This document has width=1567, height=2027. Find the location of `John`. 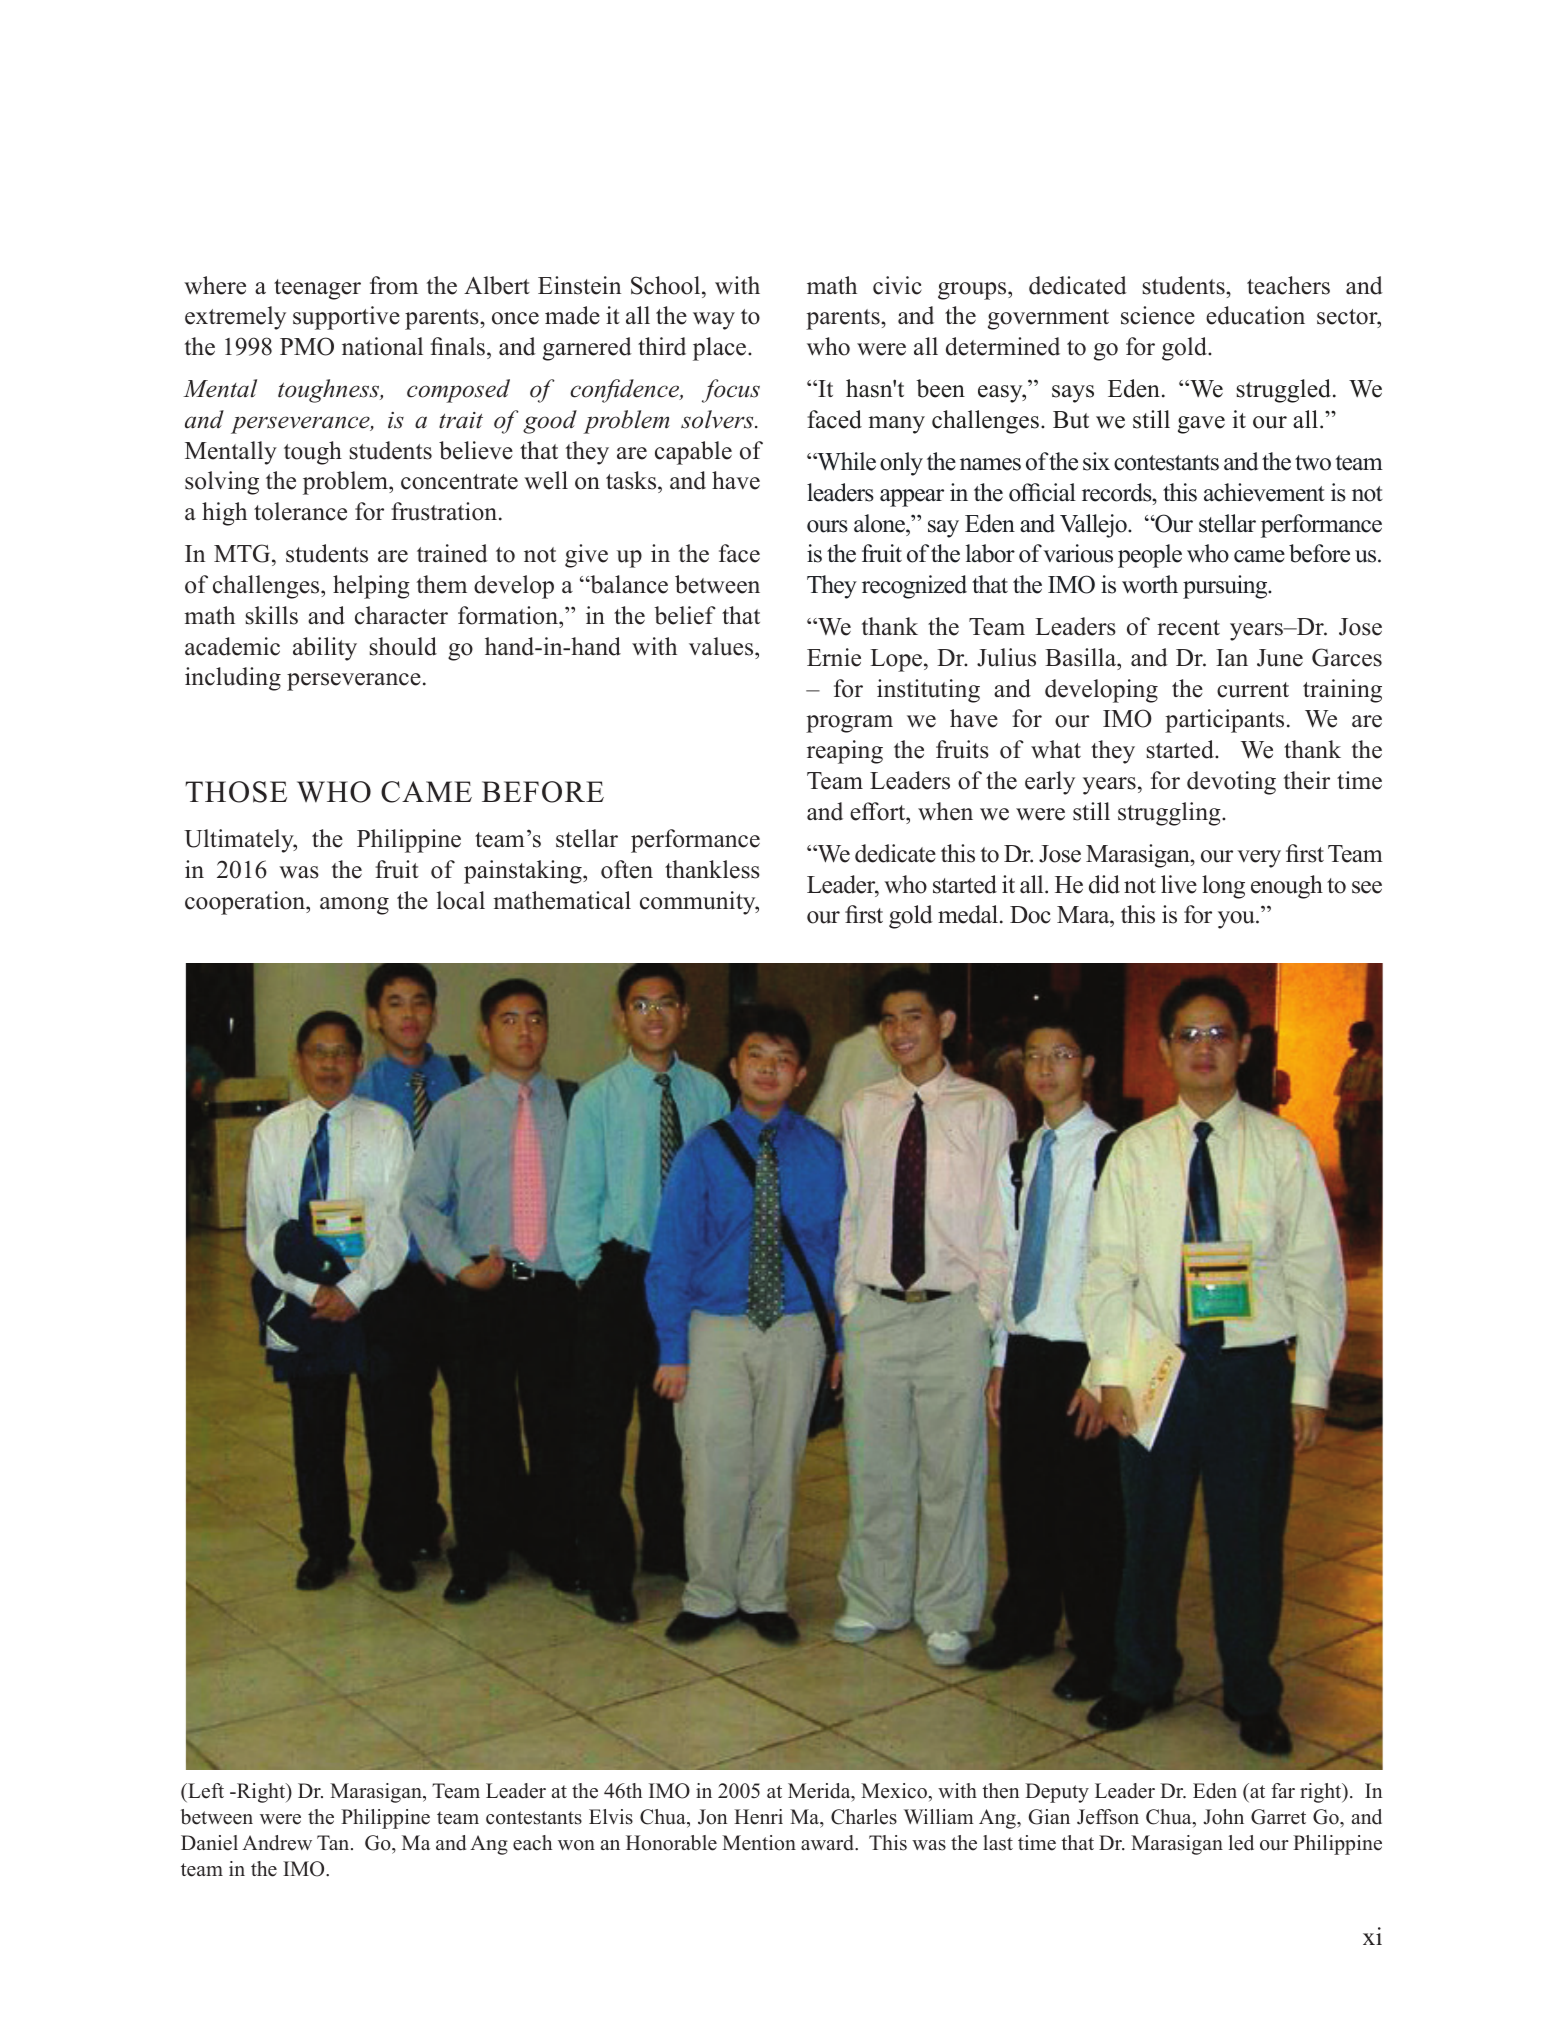

John is located at coordinates (1223, 1817).
